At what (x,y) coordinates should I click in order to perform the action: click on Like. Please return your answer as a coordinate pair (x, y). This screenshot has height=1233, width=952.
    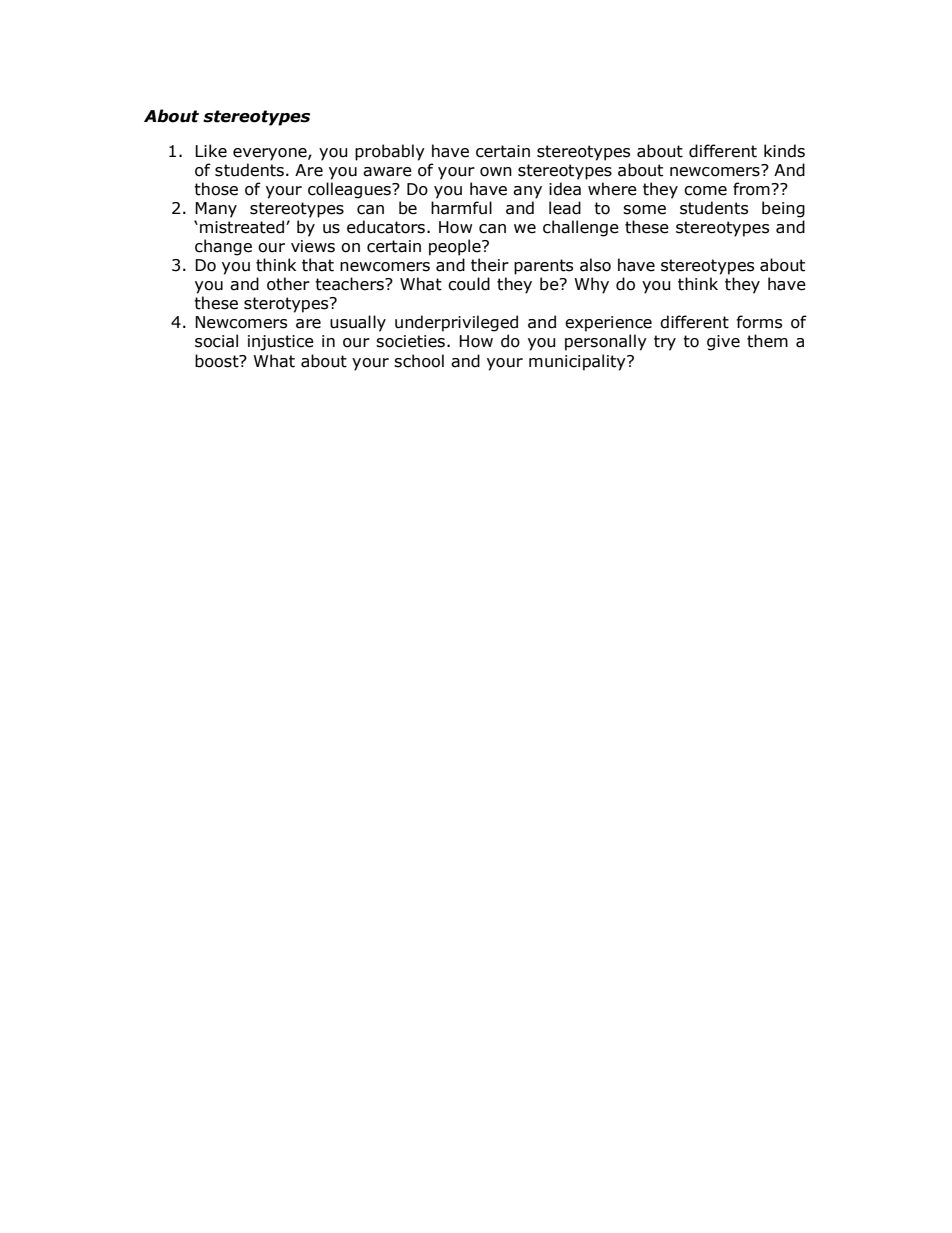
    Looking at the image, I should click on (211, 151).
